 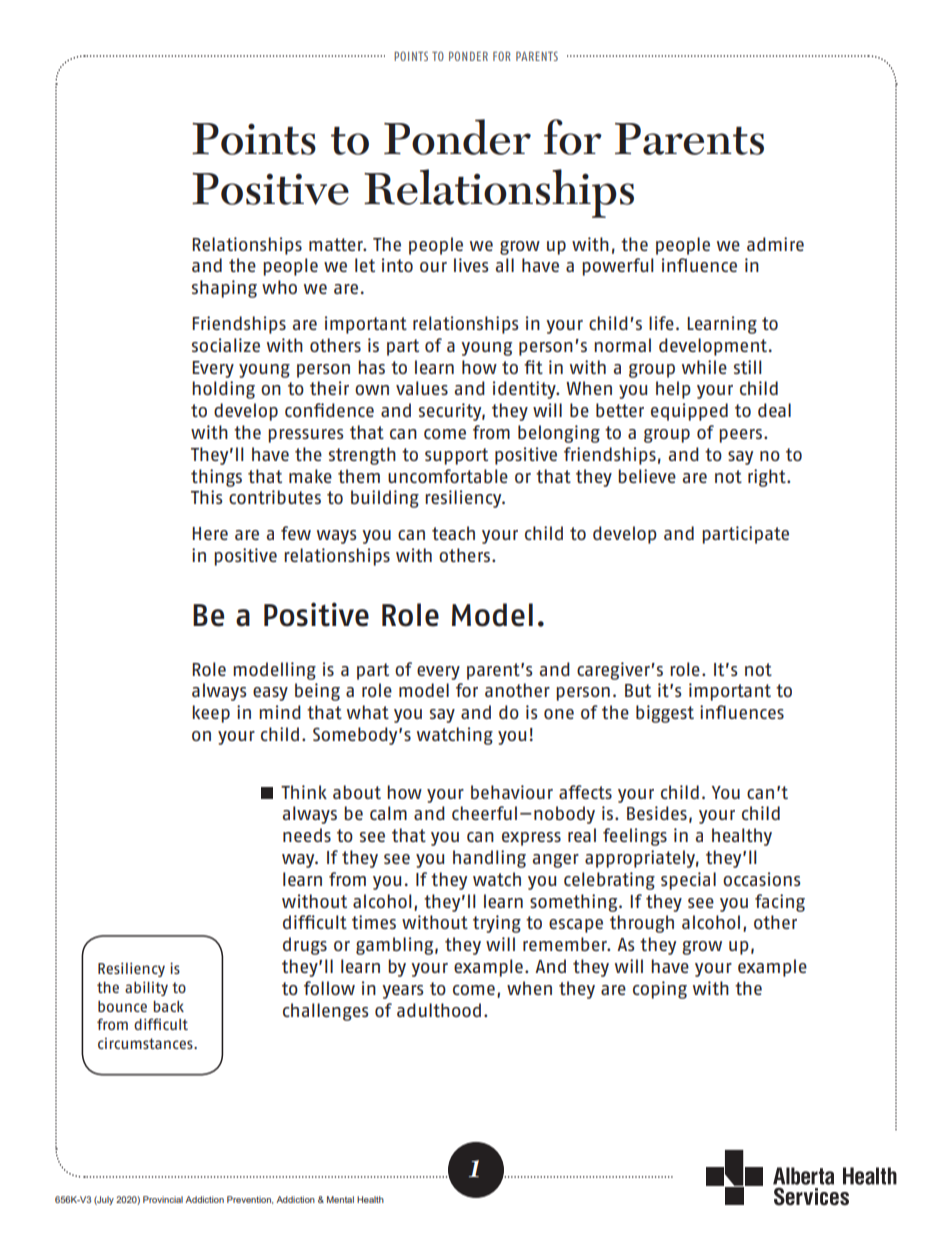 I want to click on coping, so click(x=660, y=990).
